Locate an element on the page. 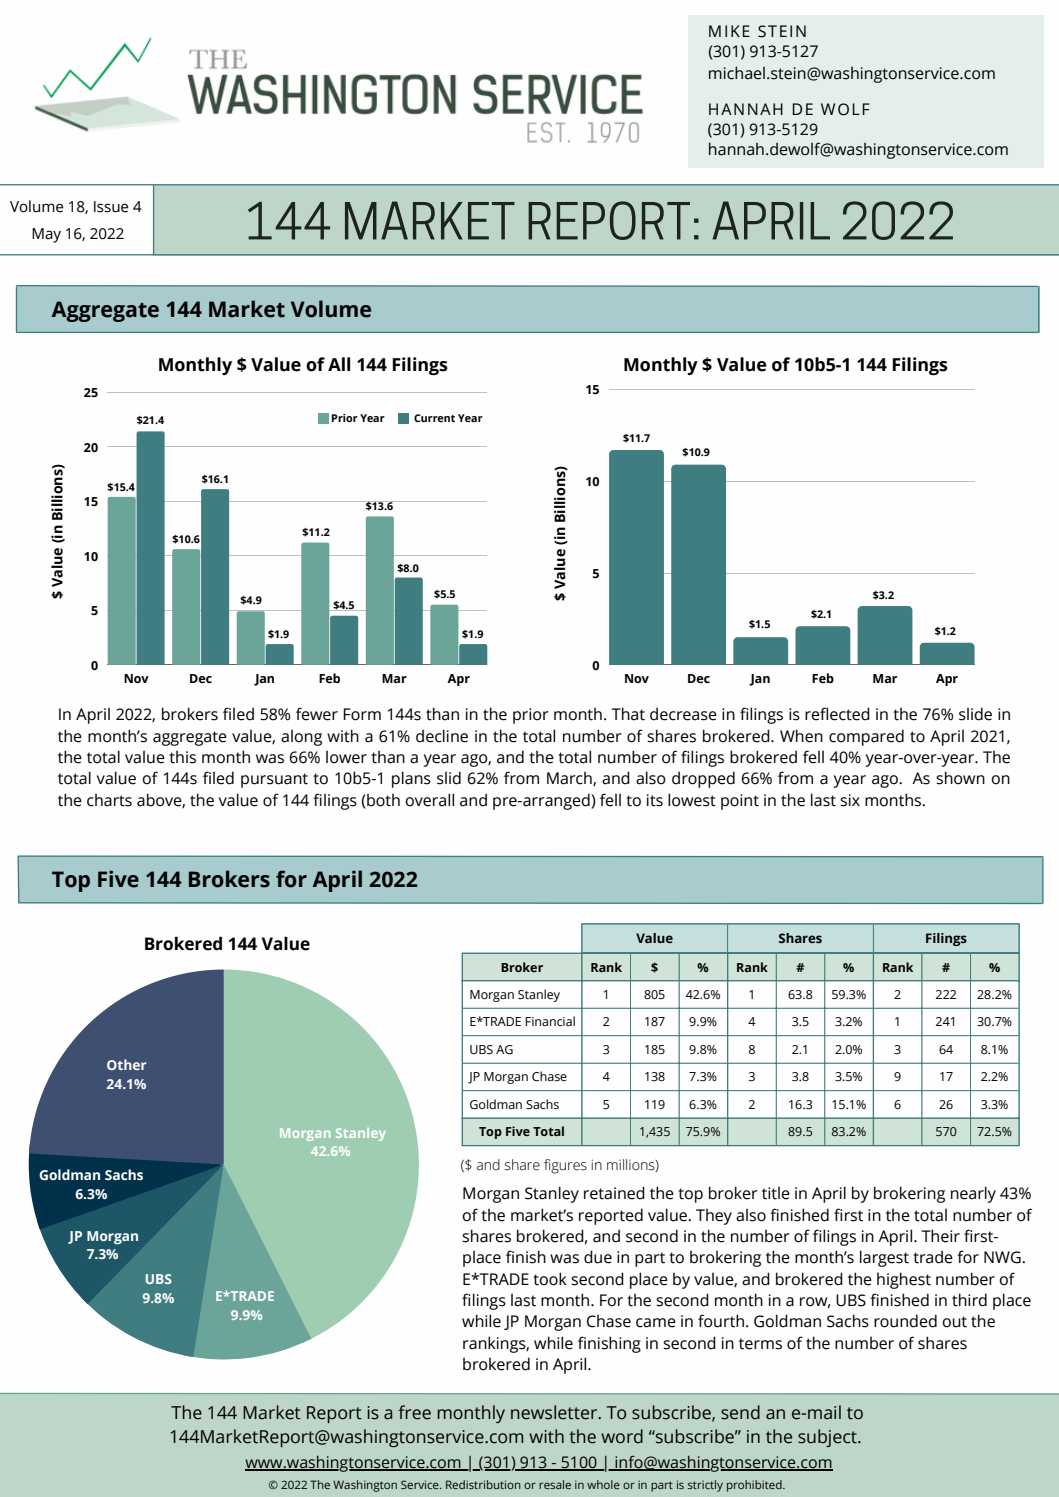  Other is located at coordinates (126, 1064).
